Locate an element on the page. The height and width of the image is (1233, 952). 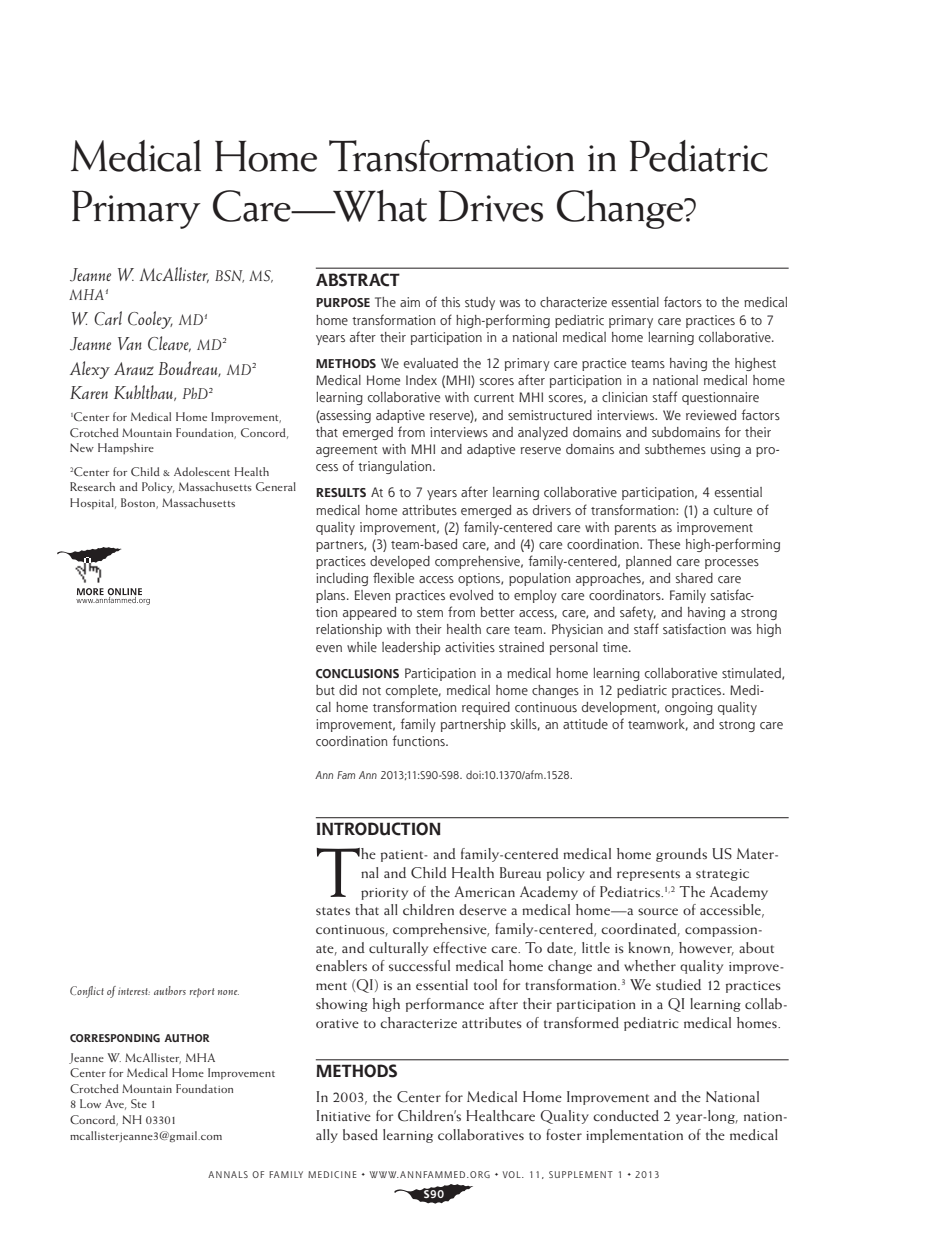
states is located at coordinates (333, 911).
